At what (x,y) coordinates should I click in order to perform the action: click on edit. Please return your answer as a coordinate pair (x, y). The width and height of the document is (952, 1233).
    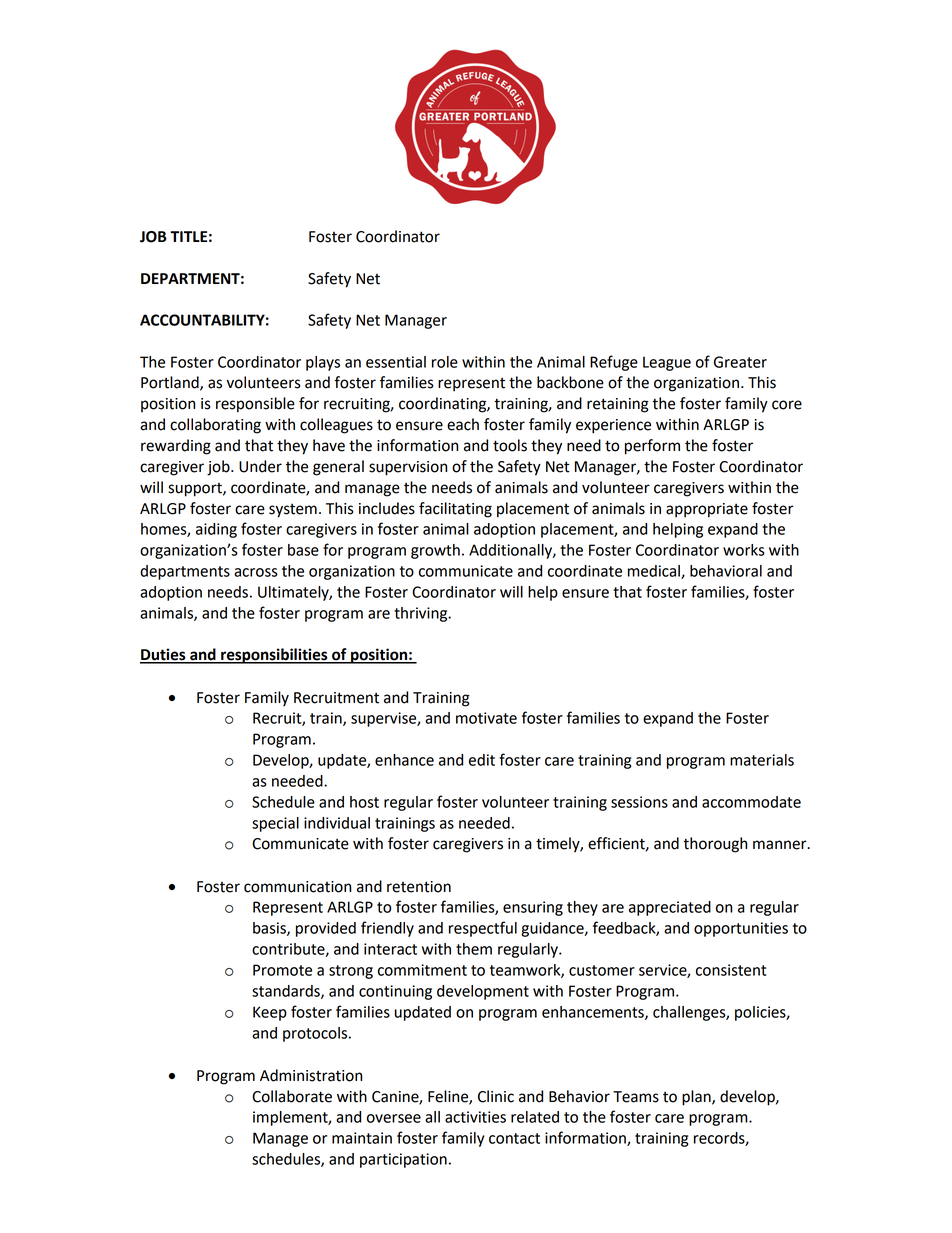
    Looking at the image, I should click on (482, 760).
